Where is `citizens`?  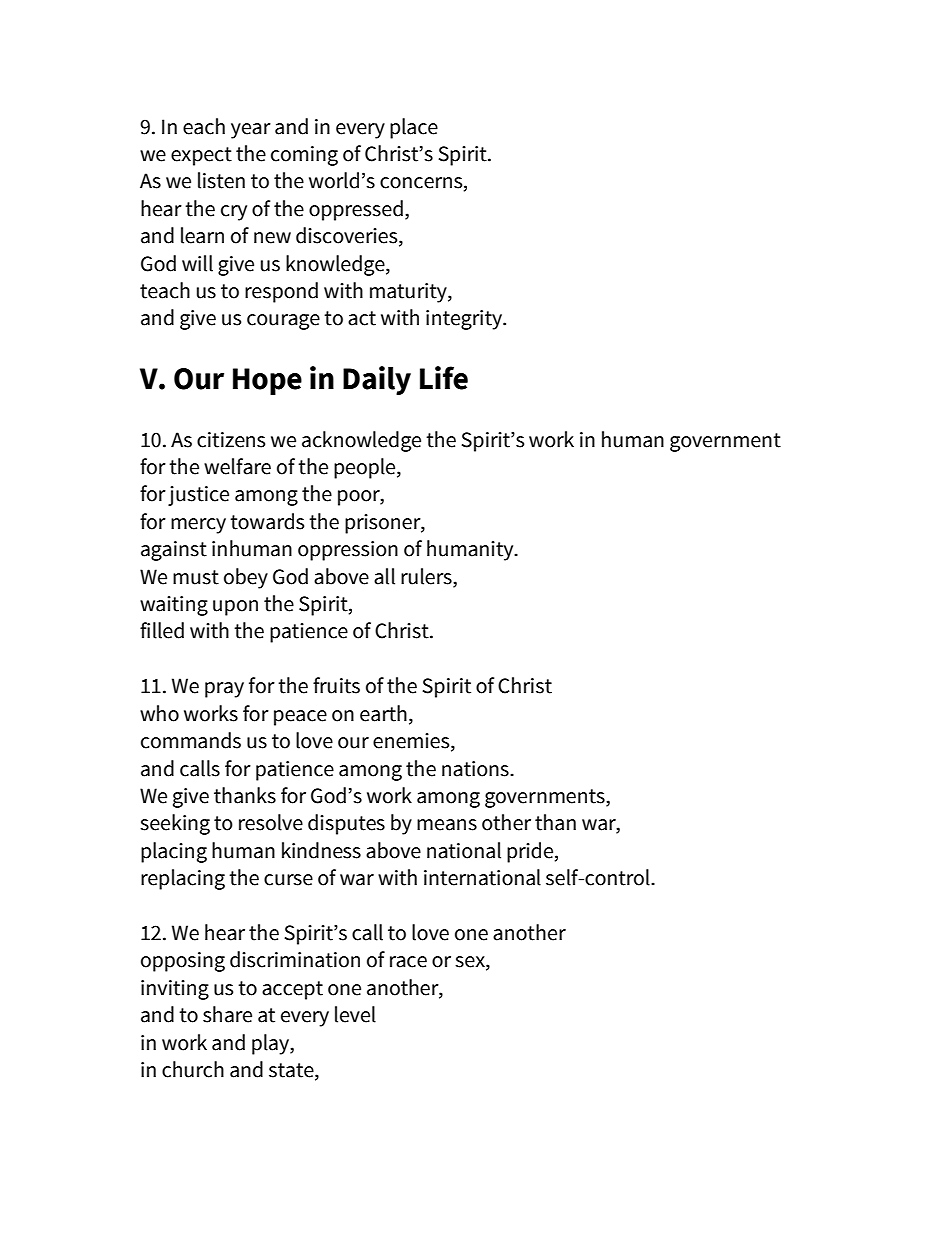 citizens is located at coordinates (231, 440).
